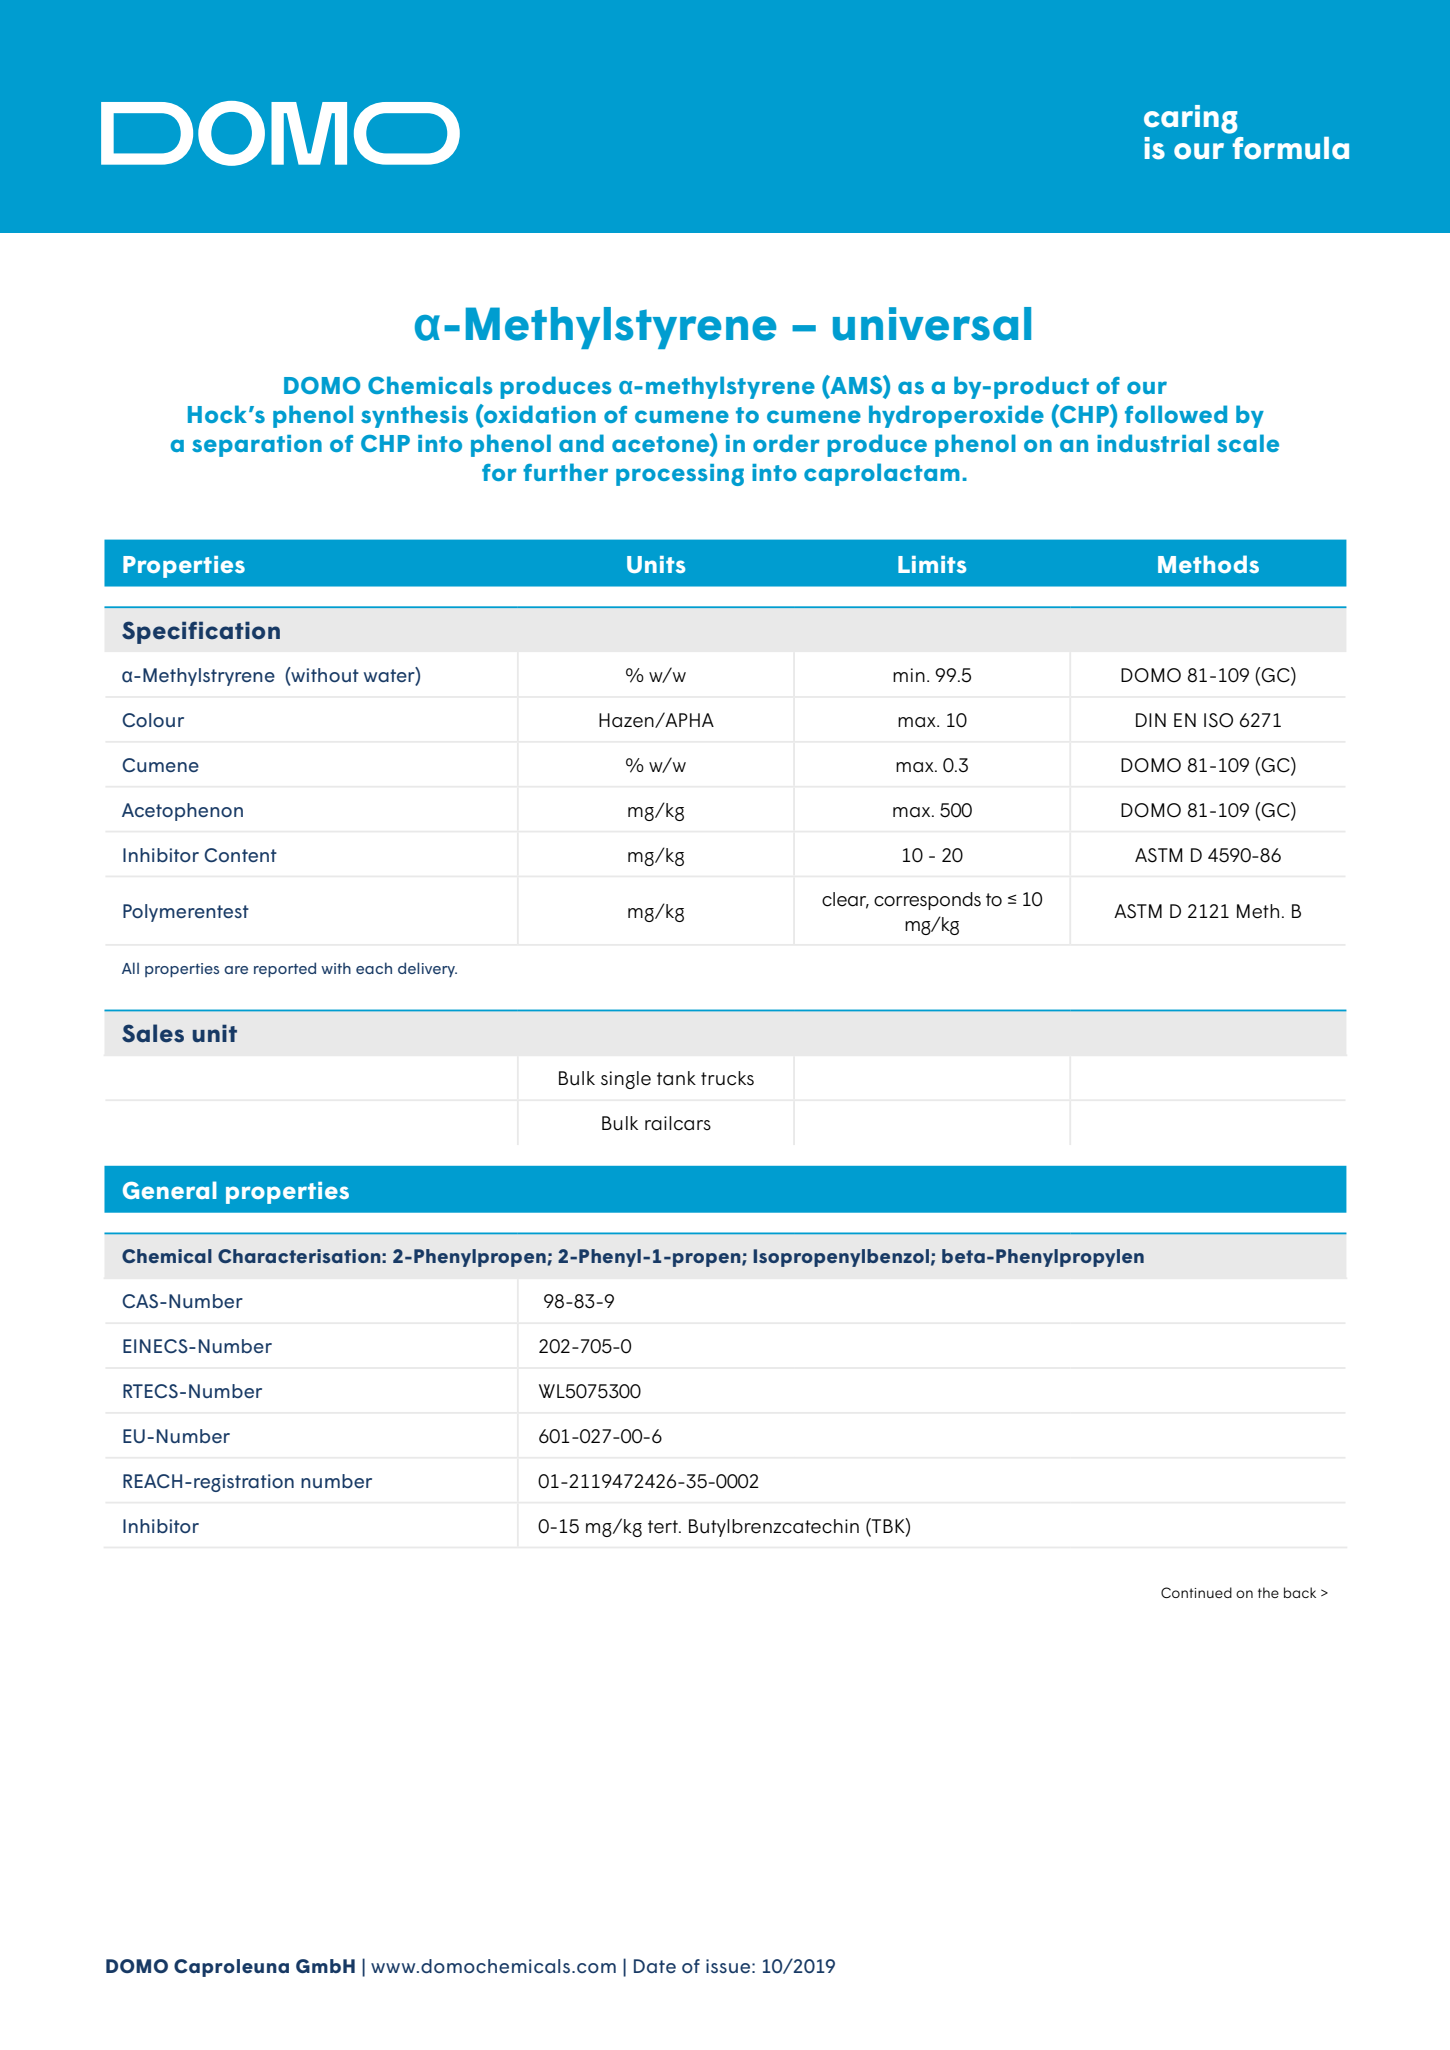 The height and width of the screenshot is (2050, 1450). Describe the element at coordinates (680, 475) in the screenshot. I see `processing` at that location.
